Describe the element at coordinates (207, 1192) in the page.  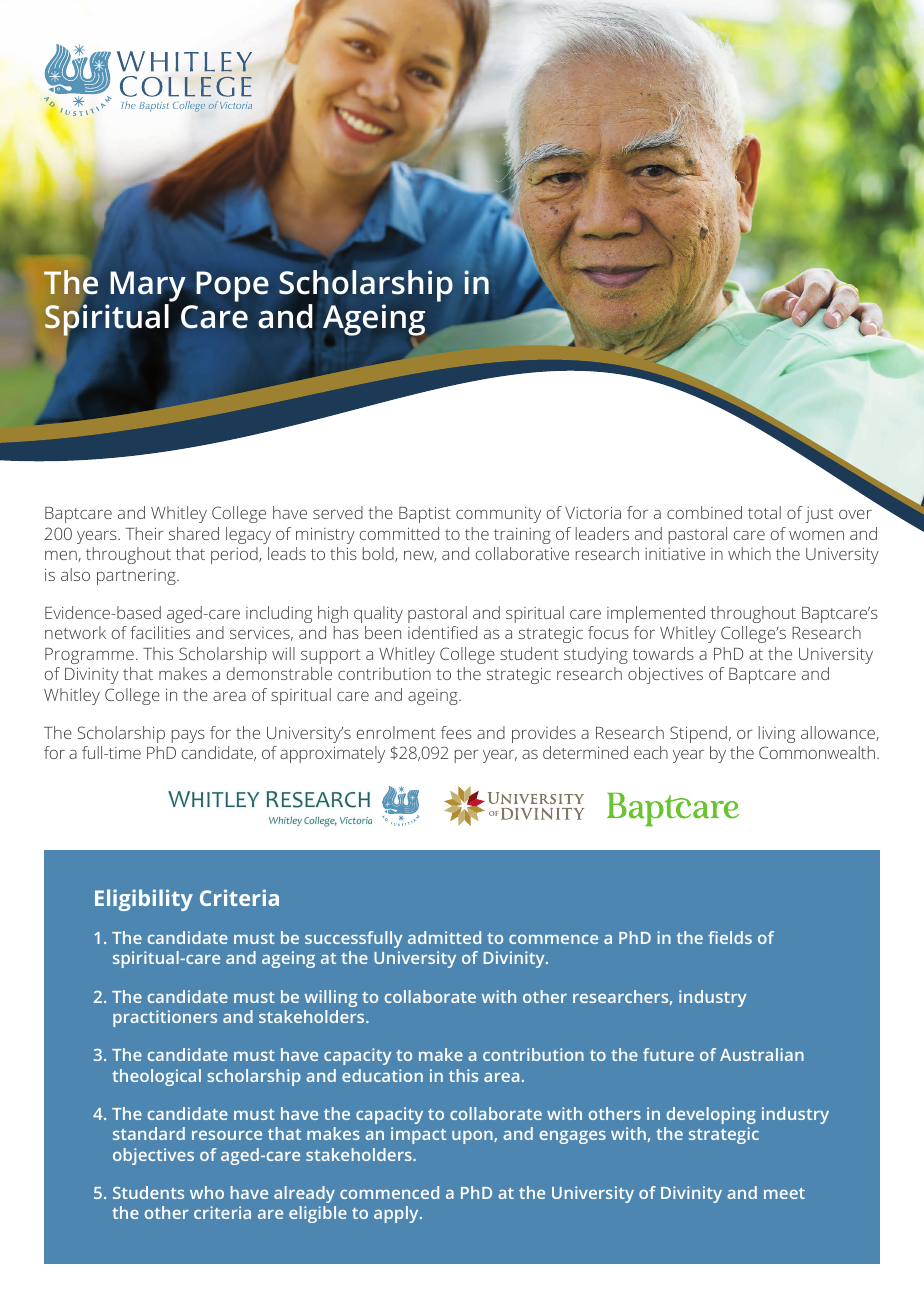
I see `who` at that location.
